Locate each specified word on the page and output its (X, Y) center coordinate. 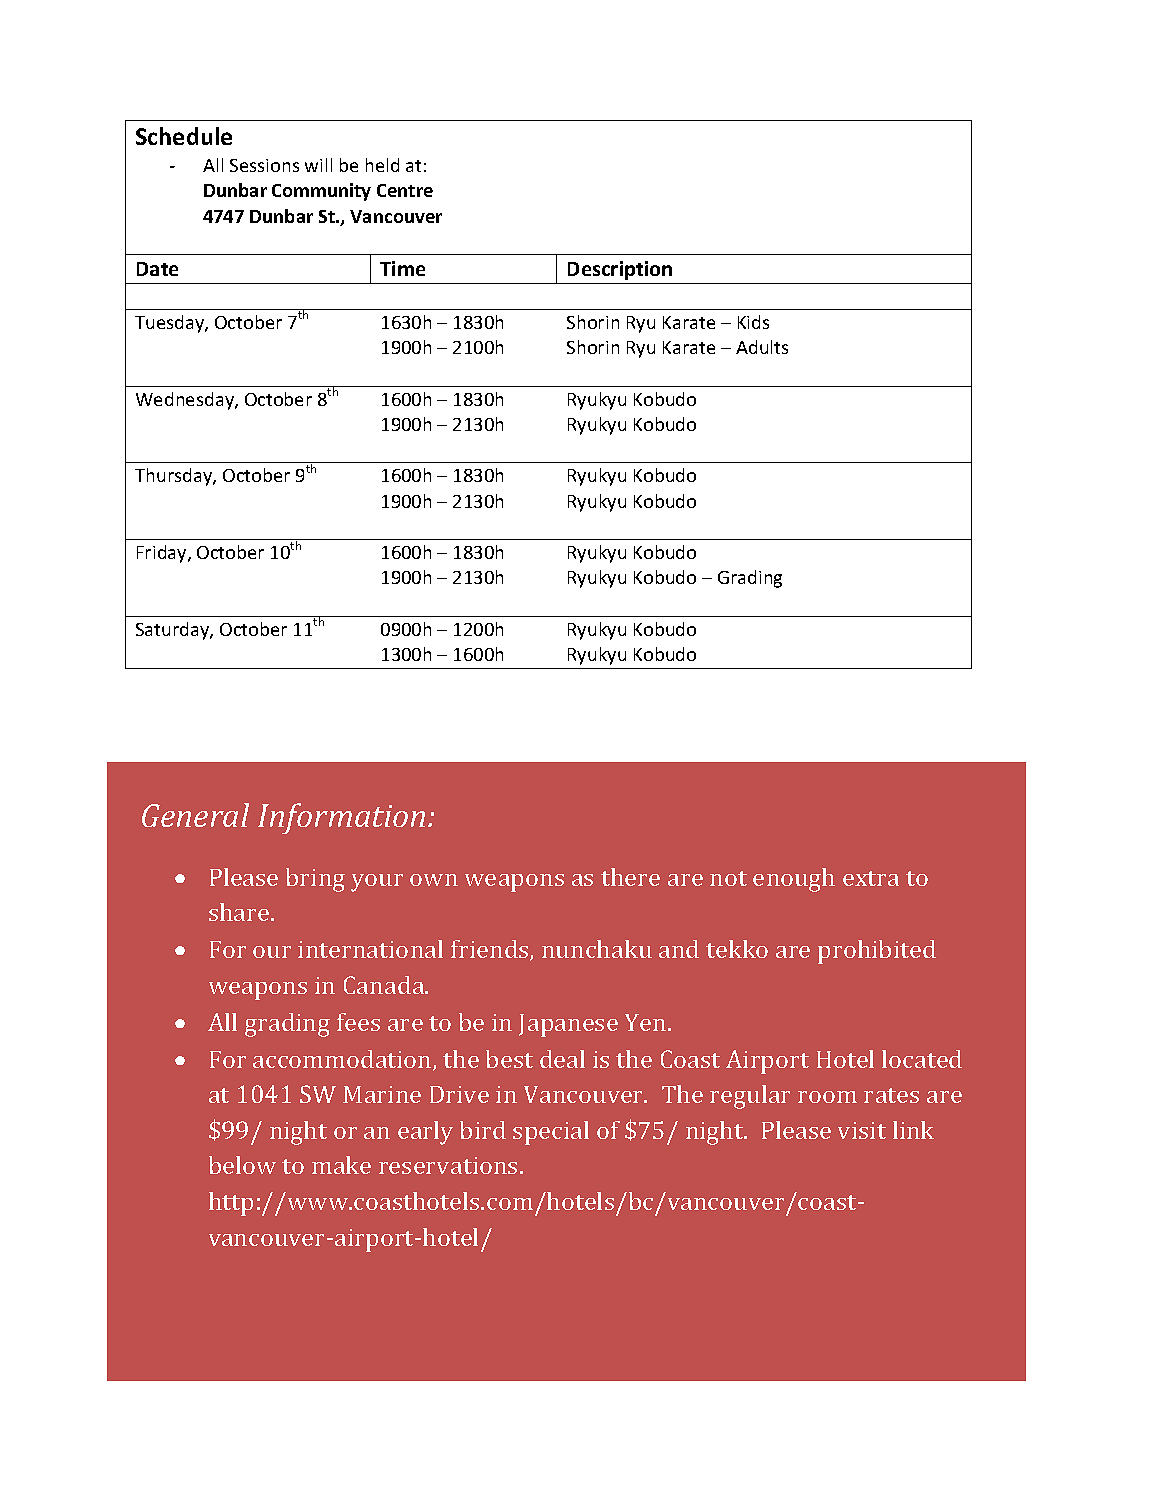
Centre (405, 190)
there (630, 877)
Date (157, 269)
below (242, 1165)
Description (620, 270)
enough (794, 880)
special (551, 1133)
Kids (753, 322)
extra (871, 878)
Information (341, 818)
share (240, 912)
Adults (762, 347)
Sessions (264, 165)
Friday (163, 554)
